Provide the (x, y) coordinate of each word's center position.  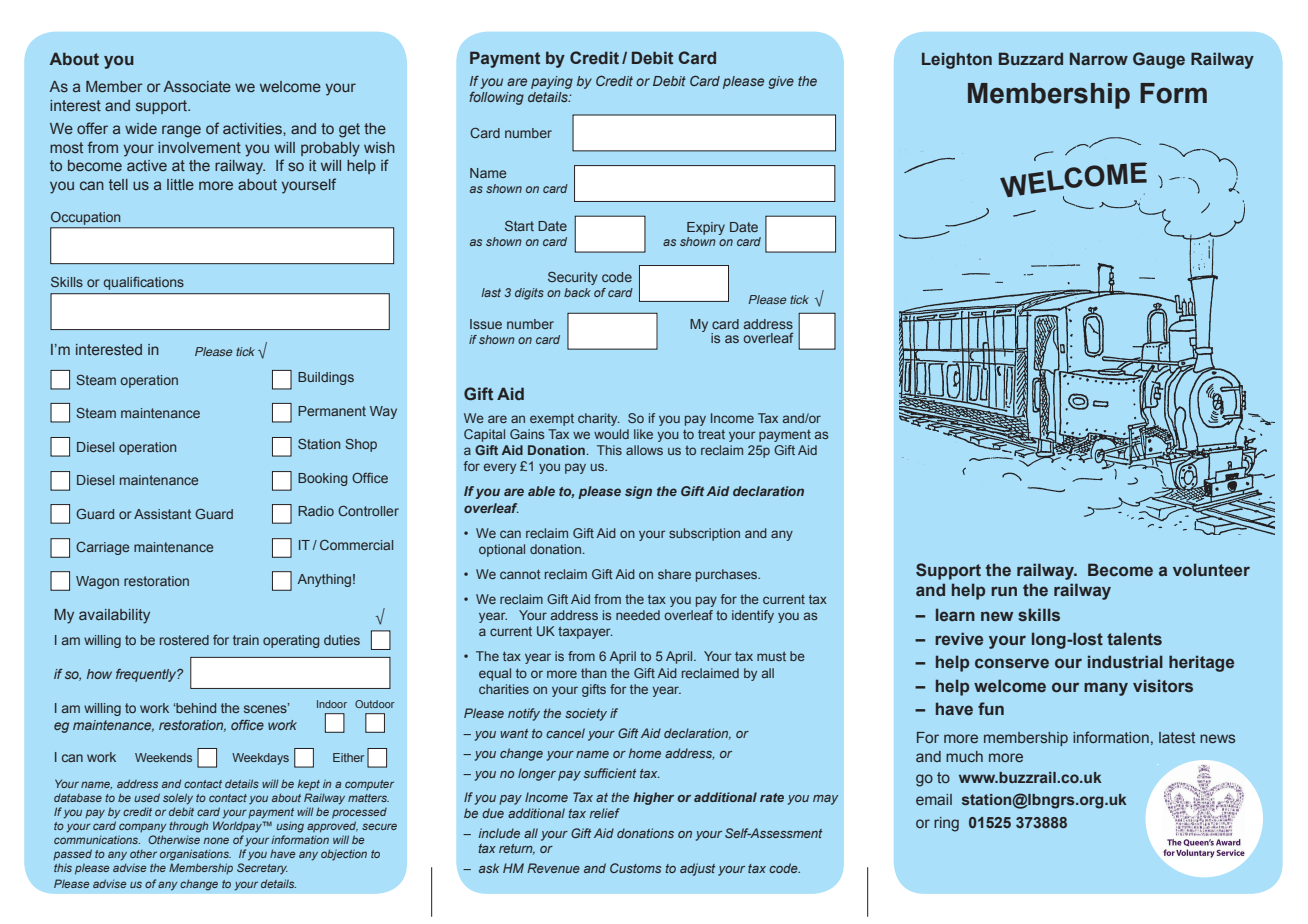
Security (573, 278)
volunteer (1211, 569)
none (216, 840)
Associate (197, 86)
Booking (323, 479)
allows (644, 450)
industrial (1125, 662)
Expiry (706, 228)
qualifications (144, 283)
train (246, 640)
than (594, 673)
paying (552, 82)
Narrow (1099, 58)
